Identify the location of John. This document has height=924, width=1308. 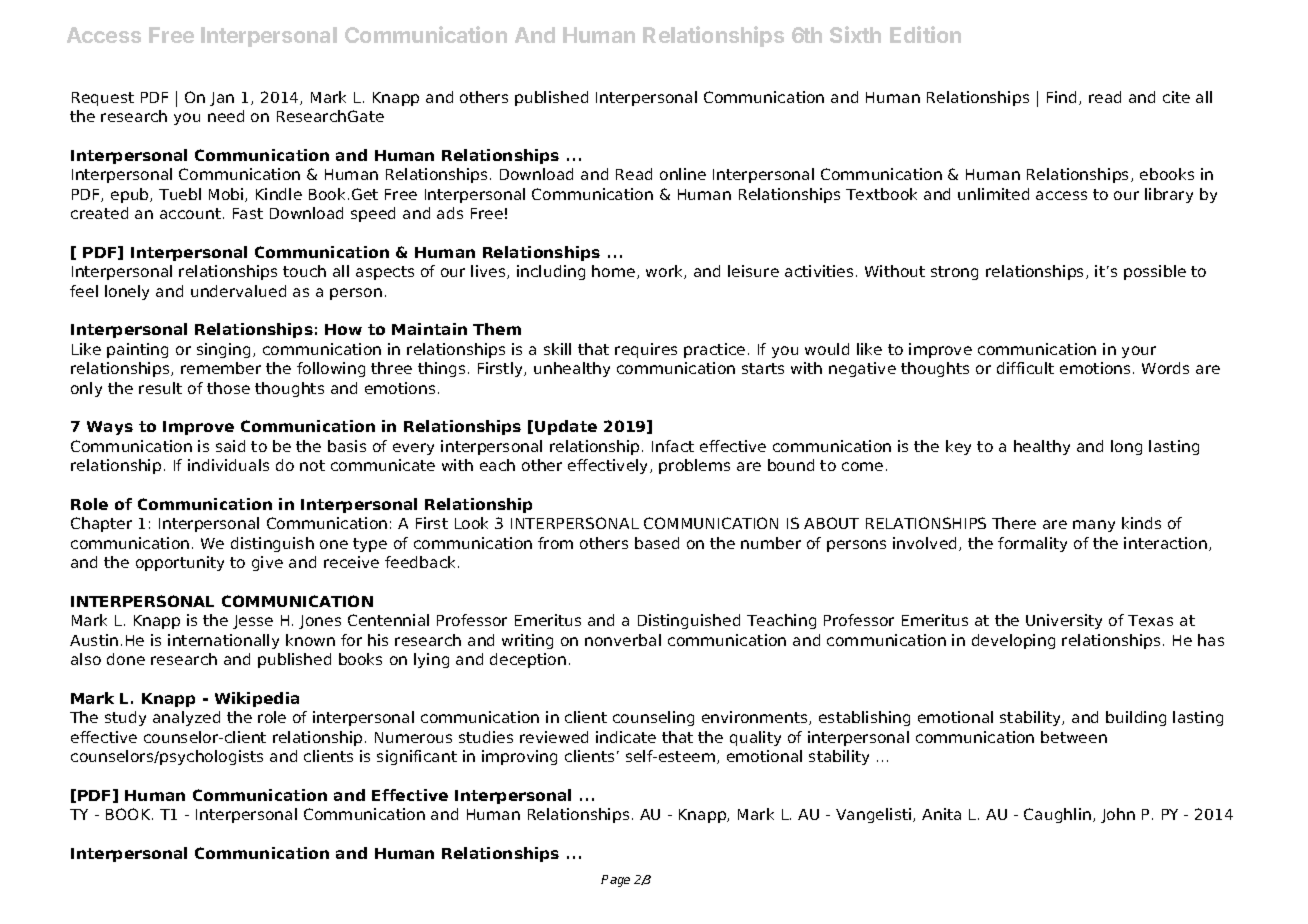
(1118, 815).
